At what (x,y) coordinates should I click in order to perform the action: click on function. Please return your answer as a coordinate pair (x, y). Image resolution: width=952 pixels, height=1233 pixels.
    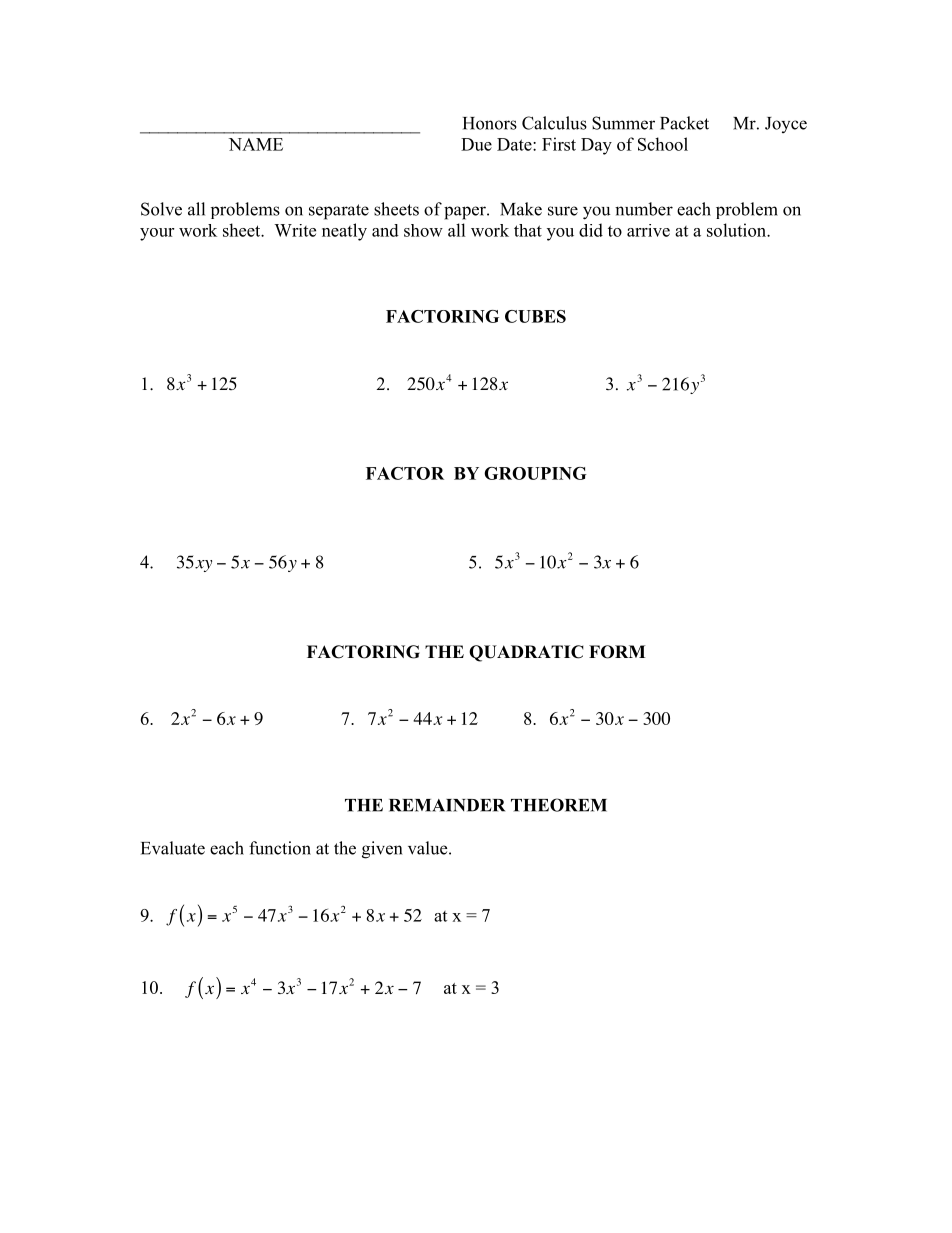
    Looking at the image, I should click on (280, 848).
